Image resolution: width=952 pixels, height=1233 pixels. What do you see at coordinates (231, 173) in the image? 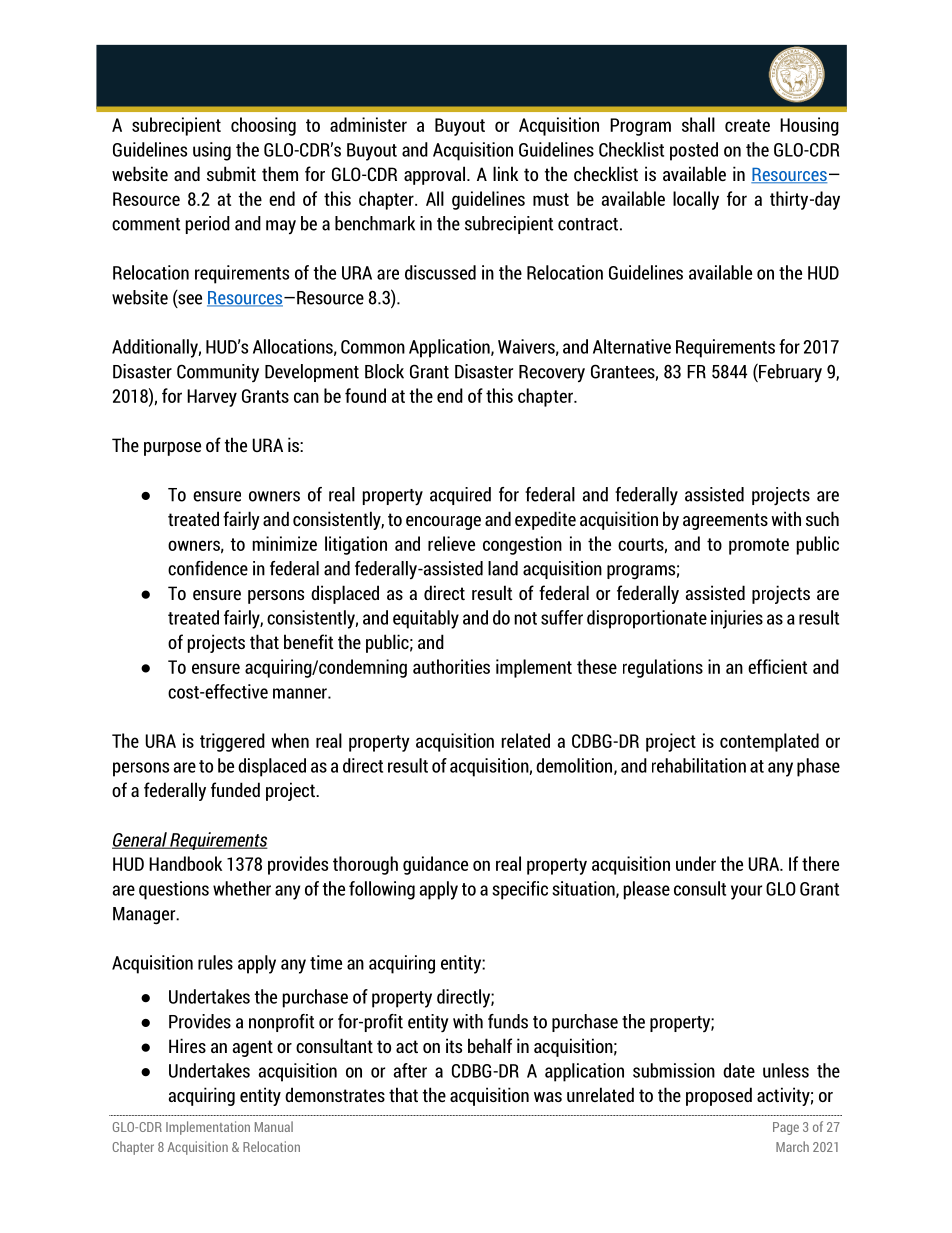
I see `submit` at bounding box center [231, 173].
